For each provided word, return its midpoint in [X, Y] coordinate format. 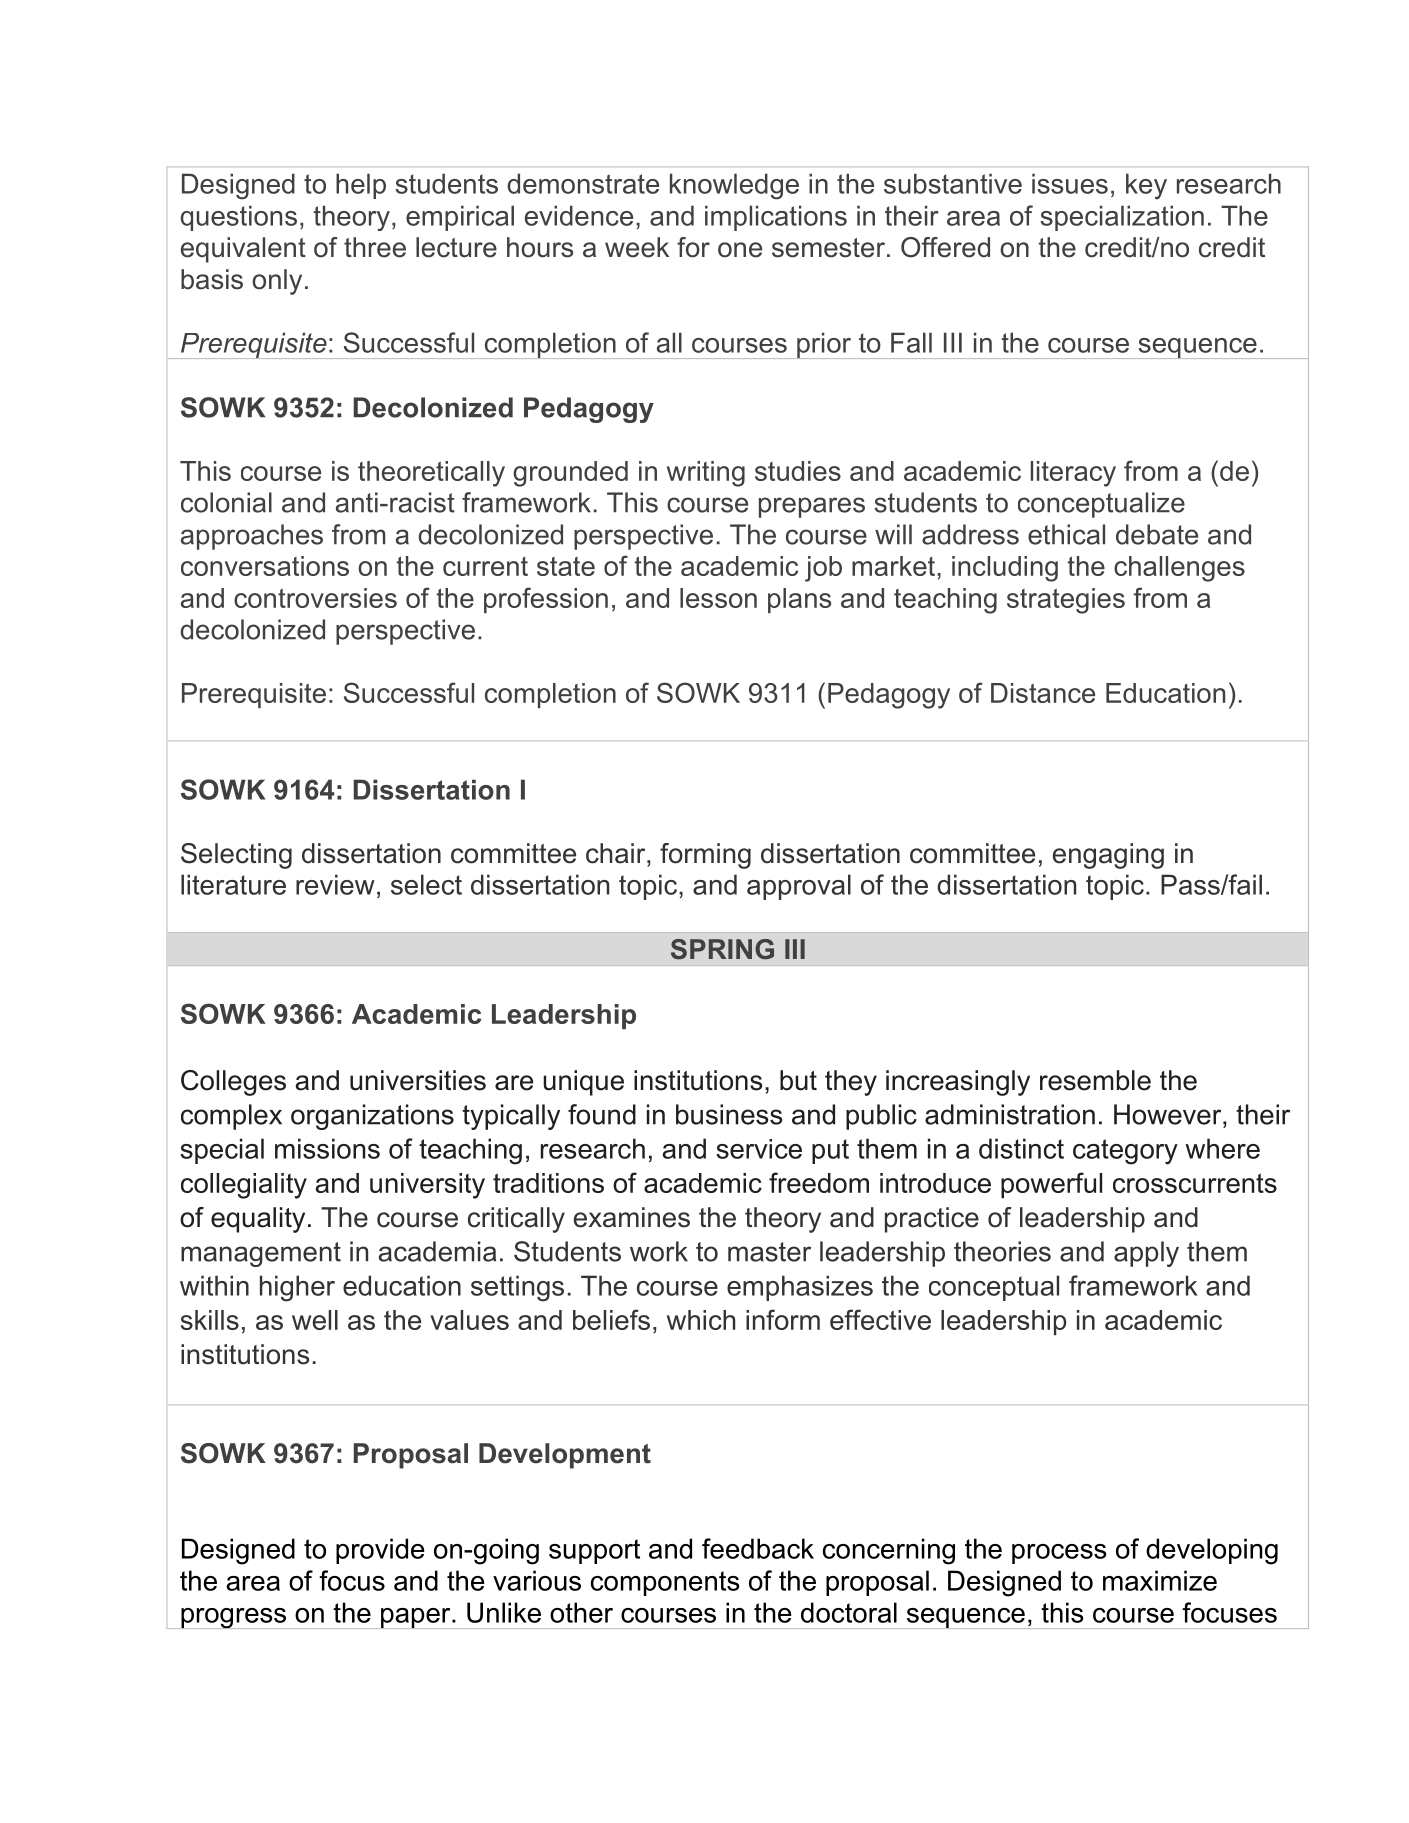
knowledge [734, 186]
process [1059, 1554]
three [375, 247]
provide [380, 1551]
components [665, 1583]
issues [1070, 183]
